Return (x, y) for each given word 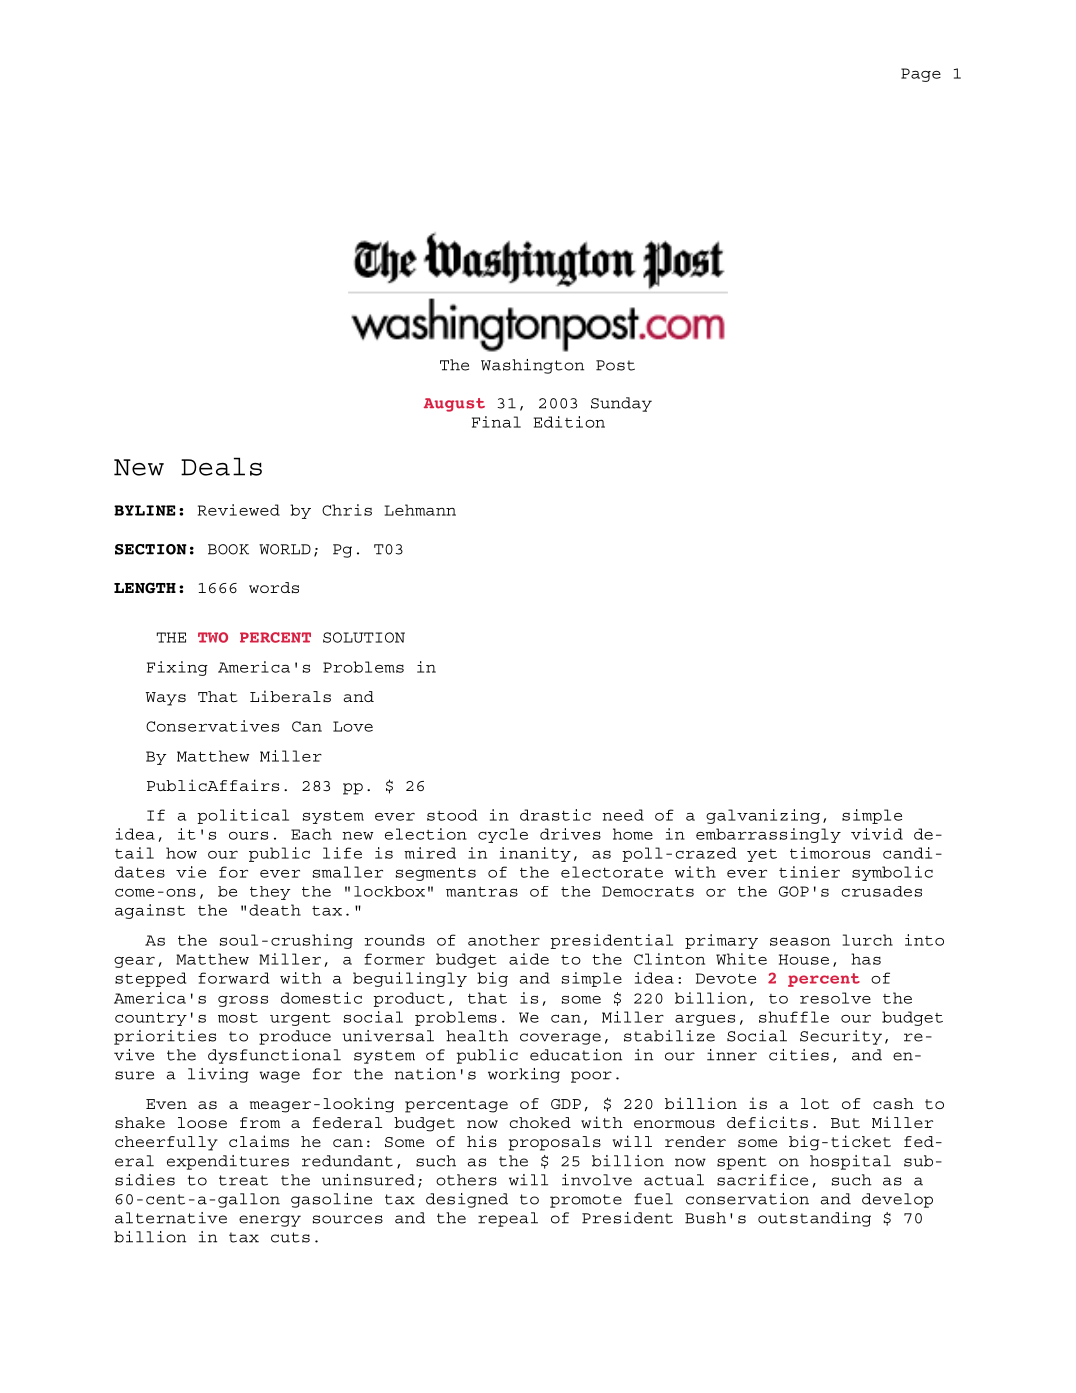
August (454, 405)
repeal (508, 1219)
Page (921, 75)
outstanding (814, 1219)
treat (243, 1180)
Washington (532, 366)
